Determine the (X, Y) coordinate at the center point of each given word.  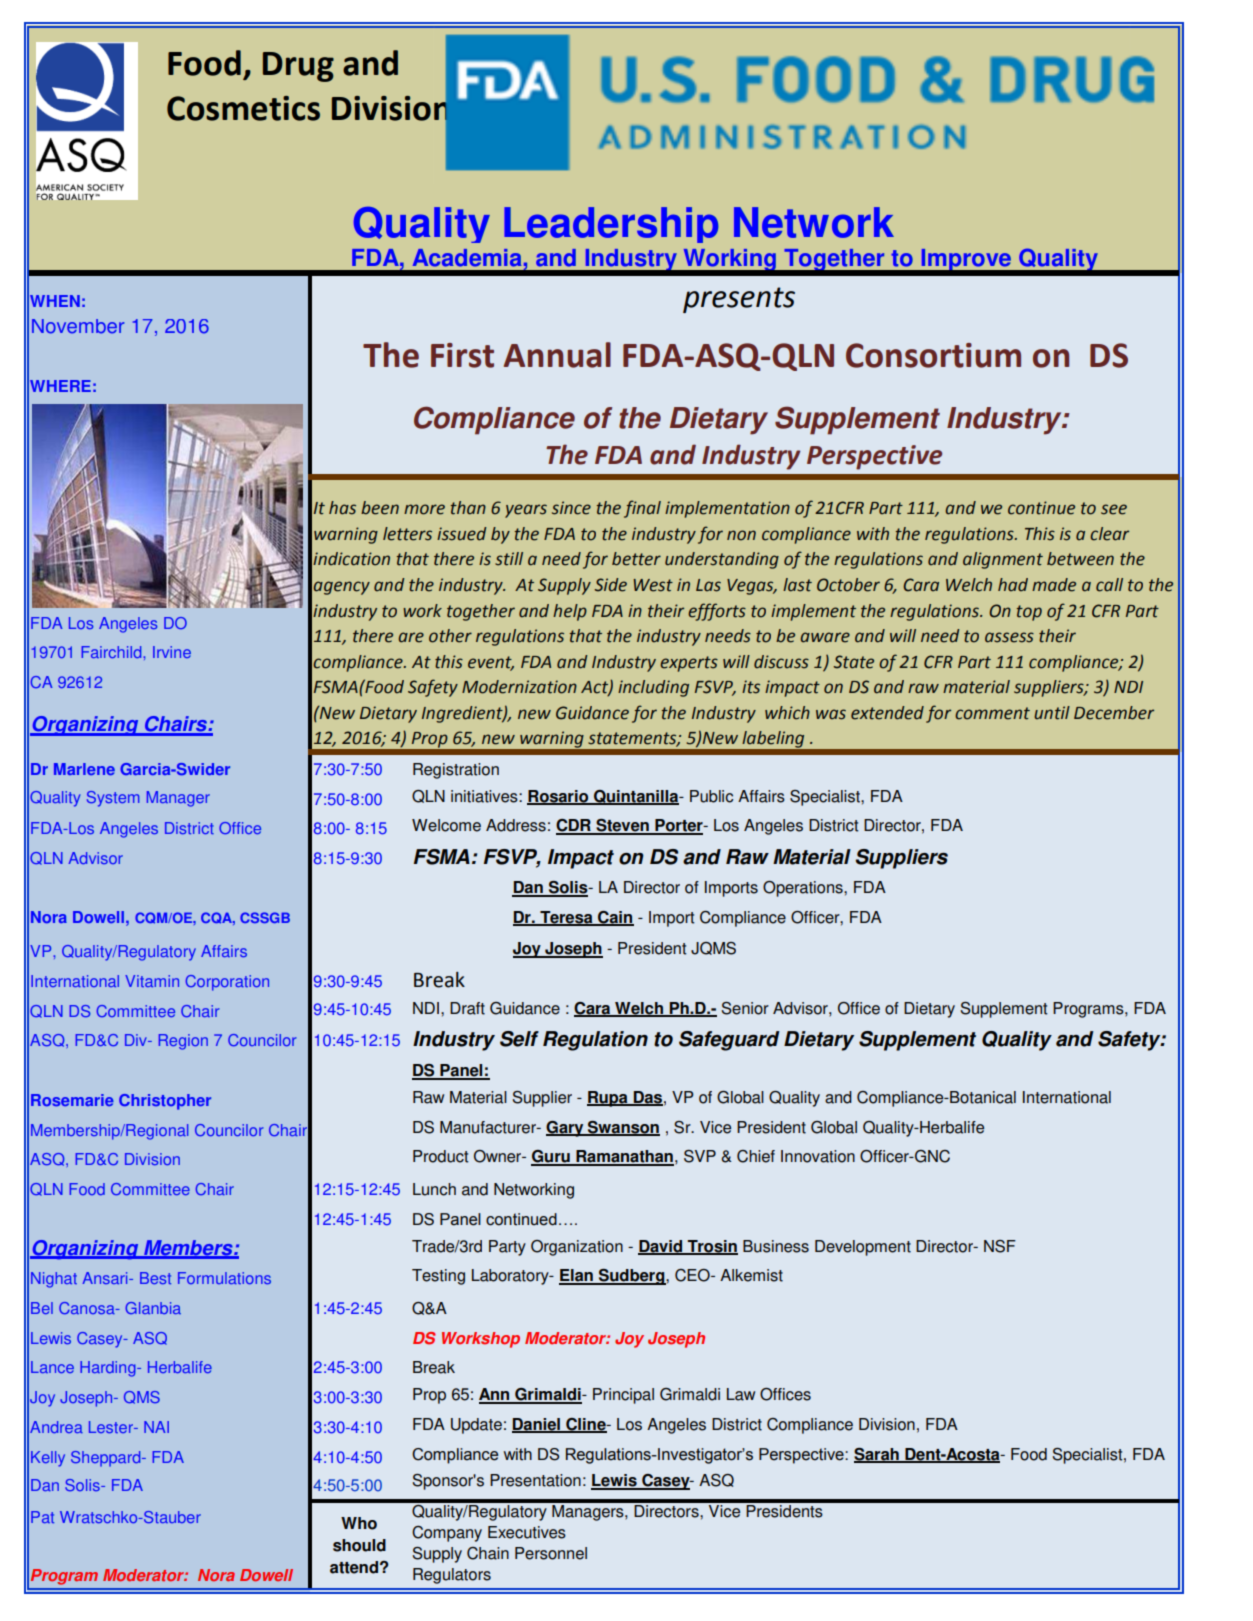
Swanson (623, 1128)
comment (992, 713)
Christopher (165, 1102)
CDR (574, 826)
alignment (1003, 560)
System (113, 799)
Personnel (551, 1553)
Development (863, 1248)
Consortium (933, 355)
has (342, 508)
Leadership (611, 225)
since (571, 508)
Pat (42, 1517)
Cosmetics (243, 108)
